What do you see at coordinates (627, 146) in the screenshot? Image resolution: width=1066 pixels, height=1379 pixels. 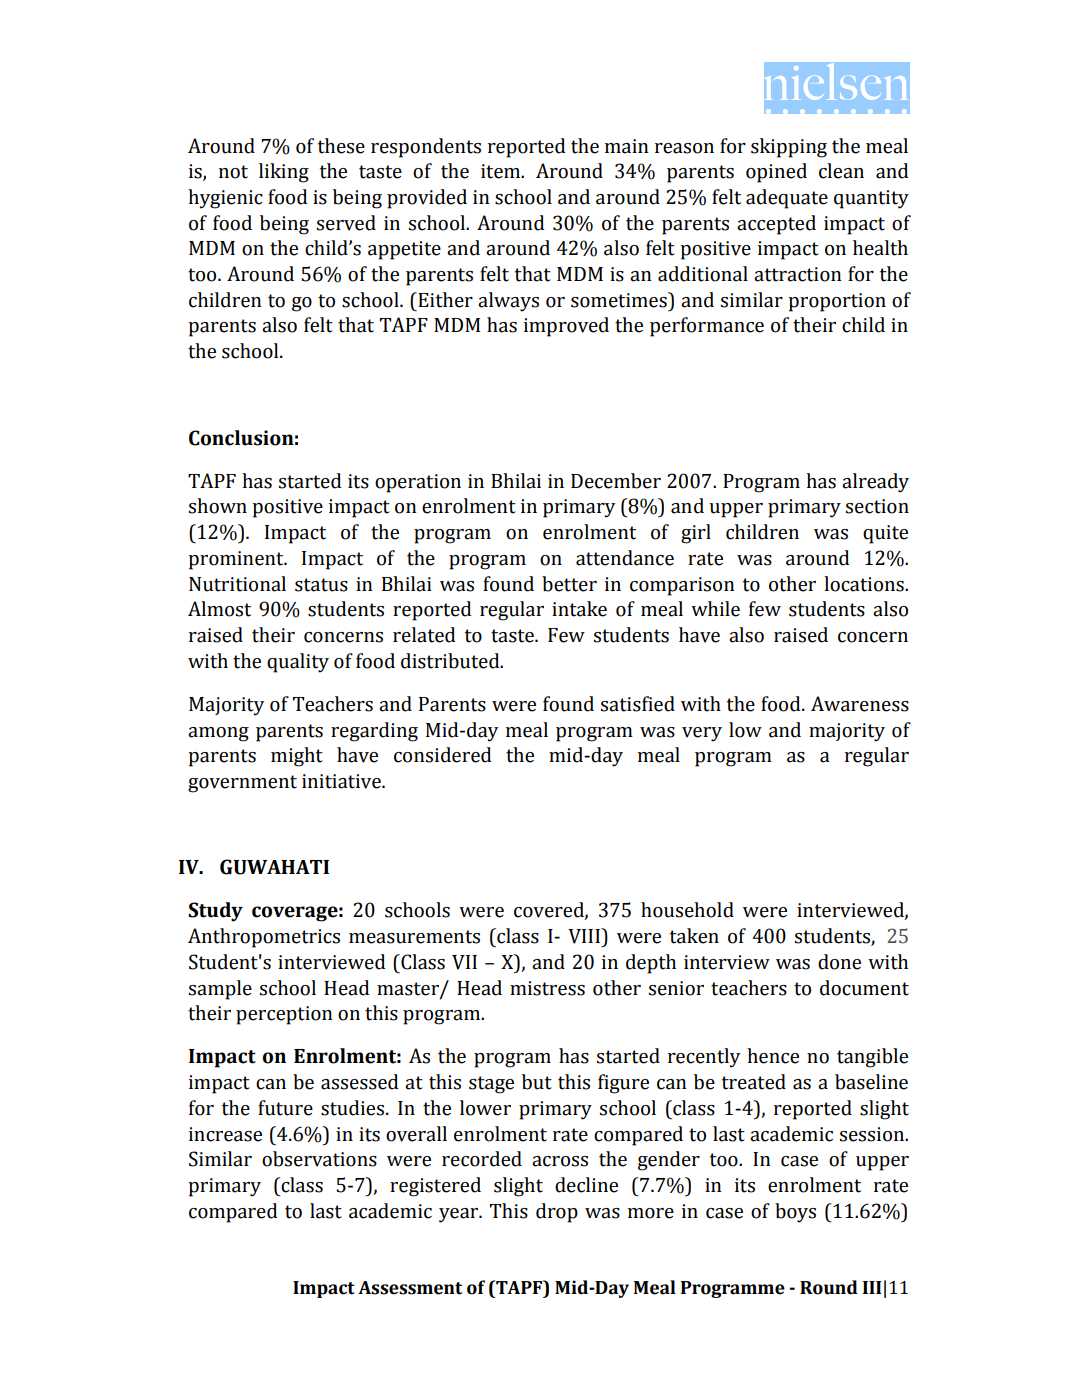 I see `main` at bounding box center [627, 146].
